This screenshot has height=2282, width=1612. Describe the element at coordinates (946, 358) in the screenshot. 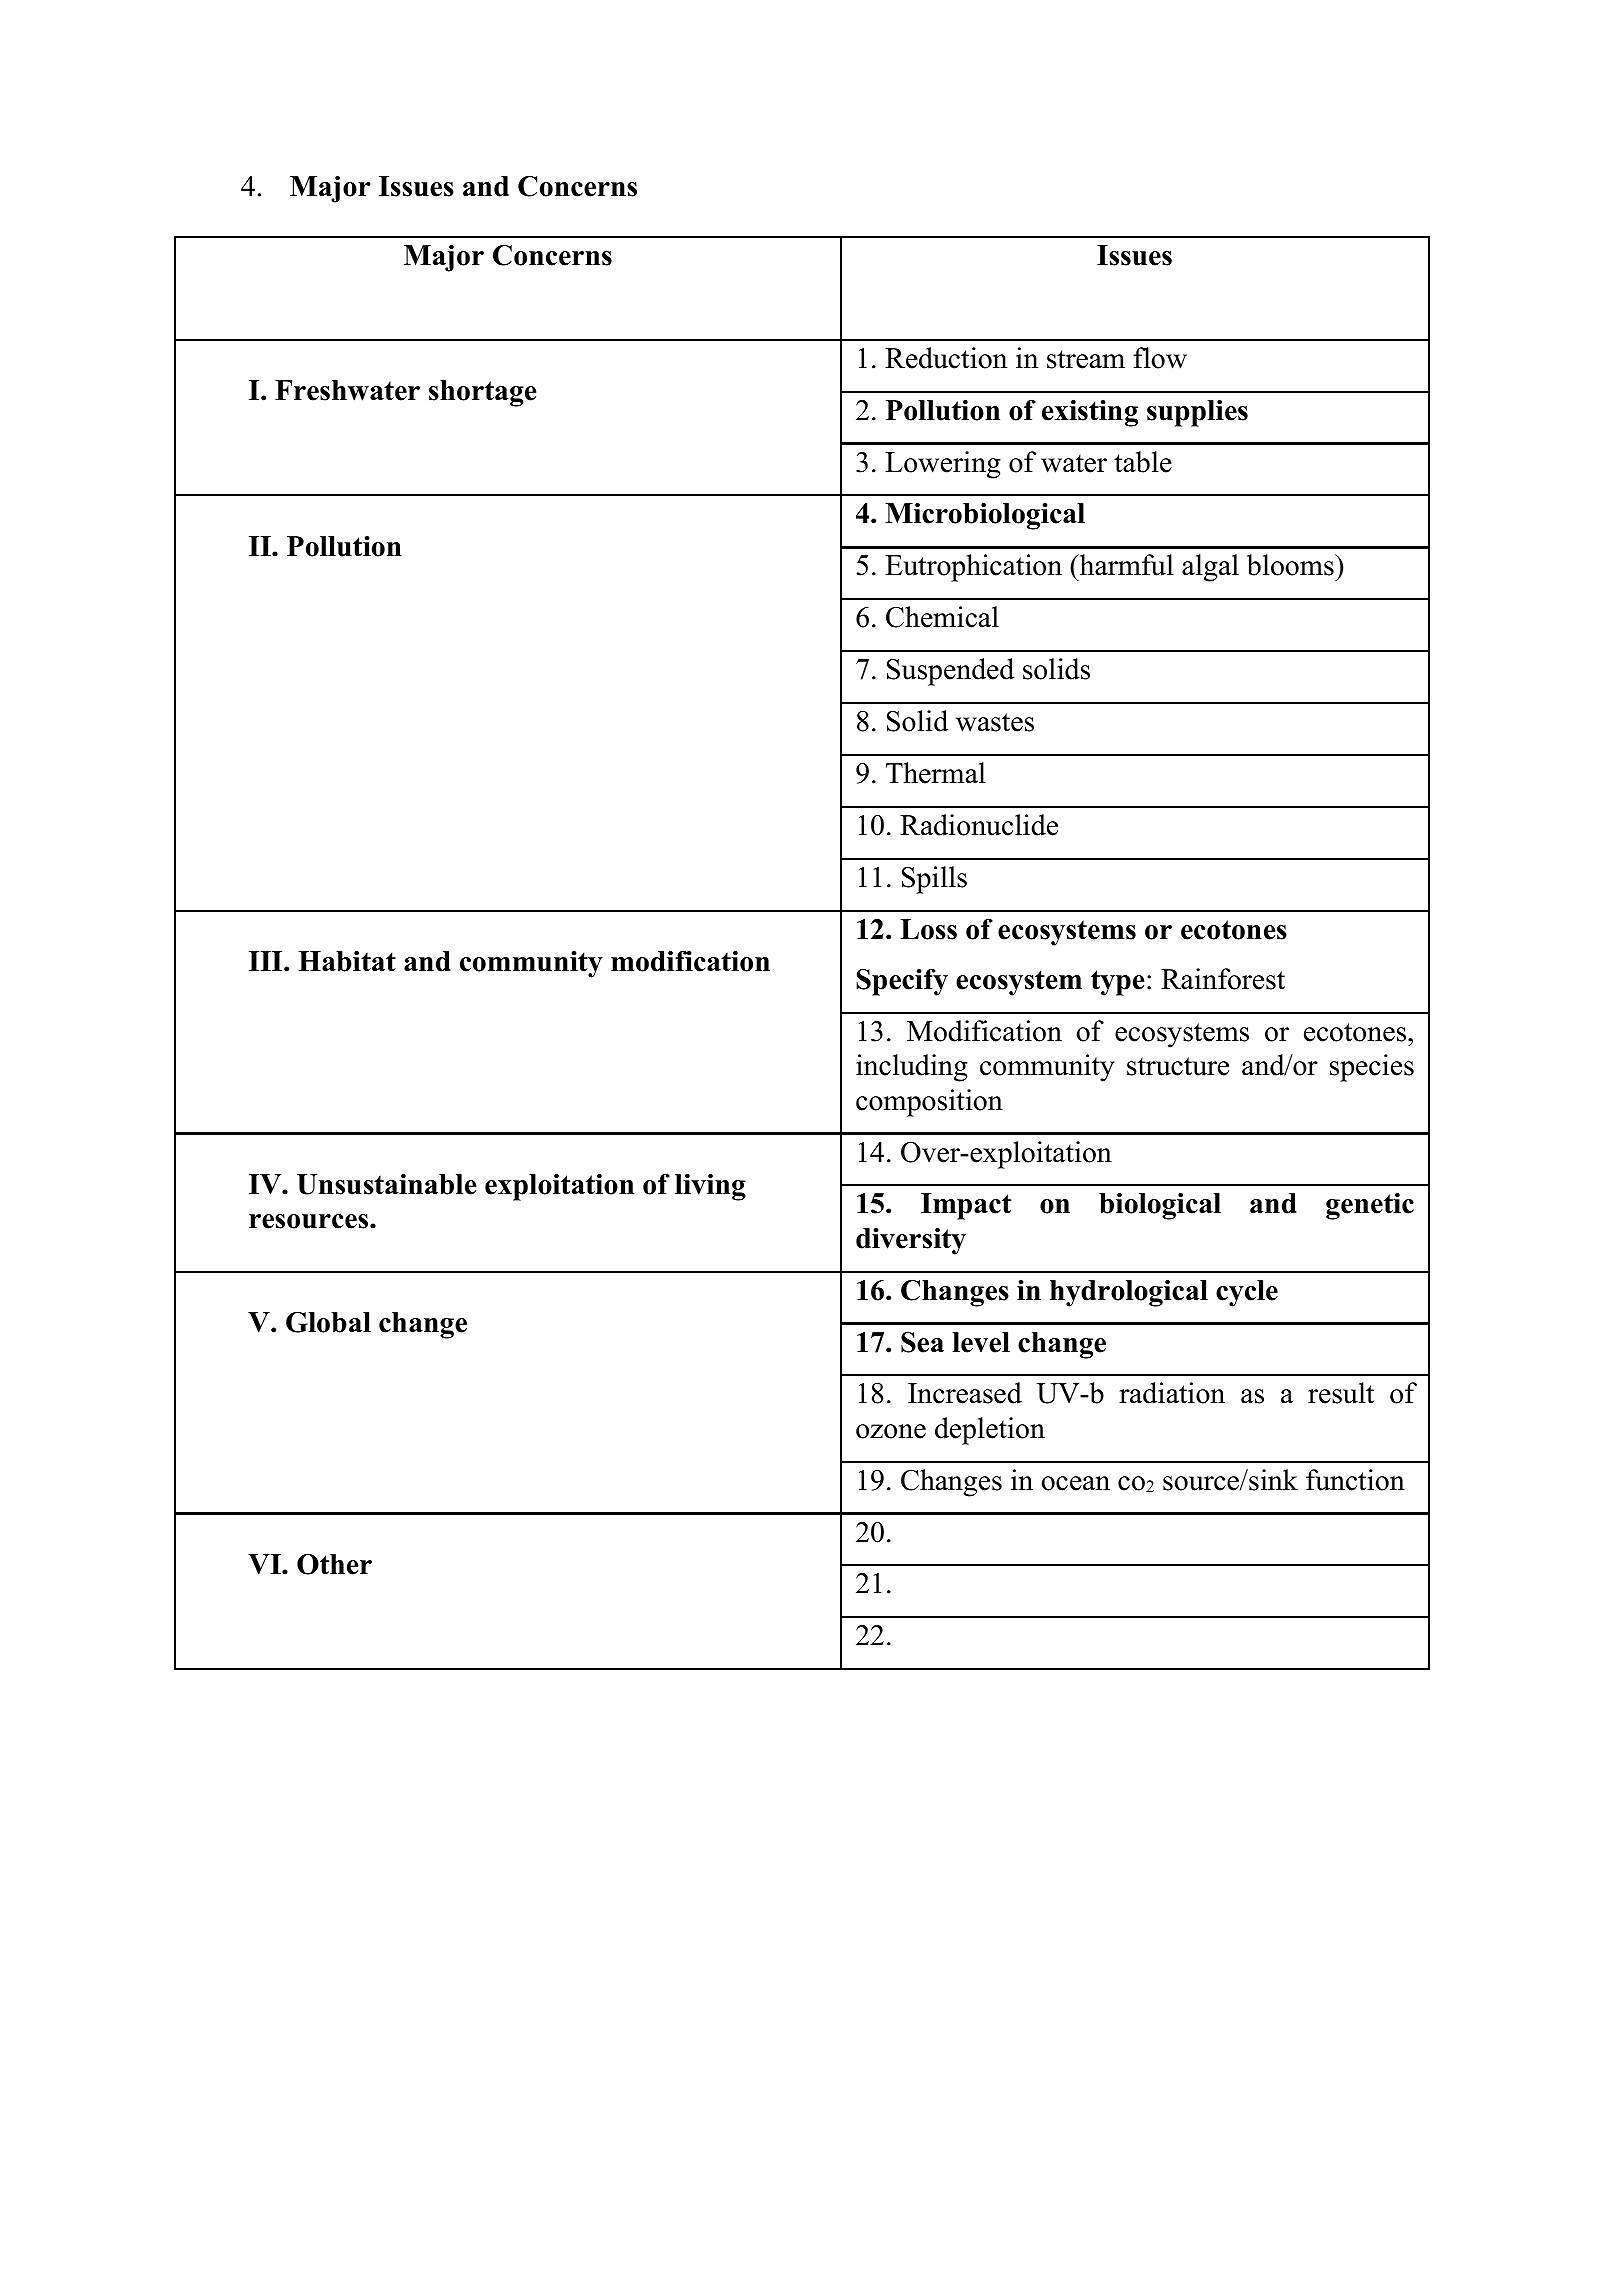

I see `Reduction` at that location.
